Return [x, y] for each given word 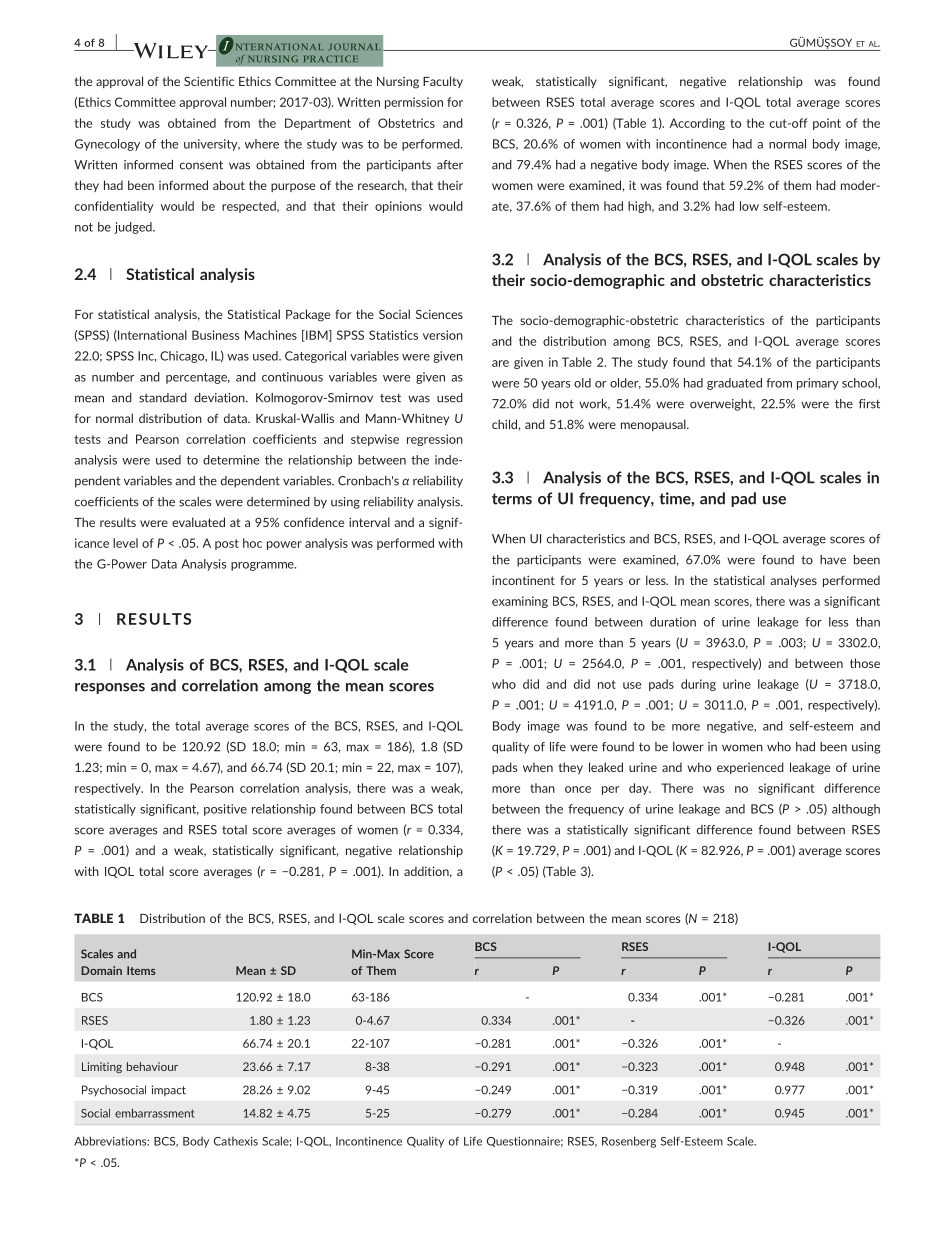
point [827, 124]
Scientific [209, 81]
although [856, 810]
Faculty [443, 82]
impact [169, 1090]
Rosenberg [629, 1142]
